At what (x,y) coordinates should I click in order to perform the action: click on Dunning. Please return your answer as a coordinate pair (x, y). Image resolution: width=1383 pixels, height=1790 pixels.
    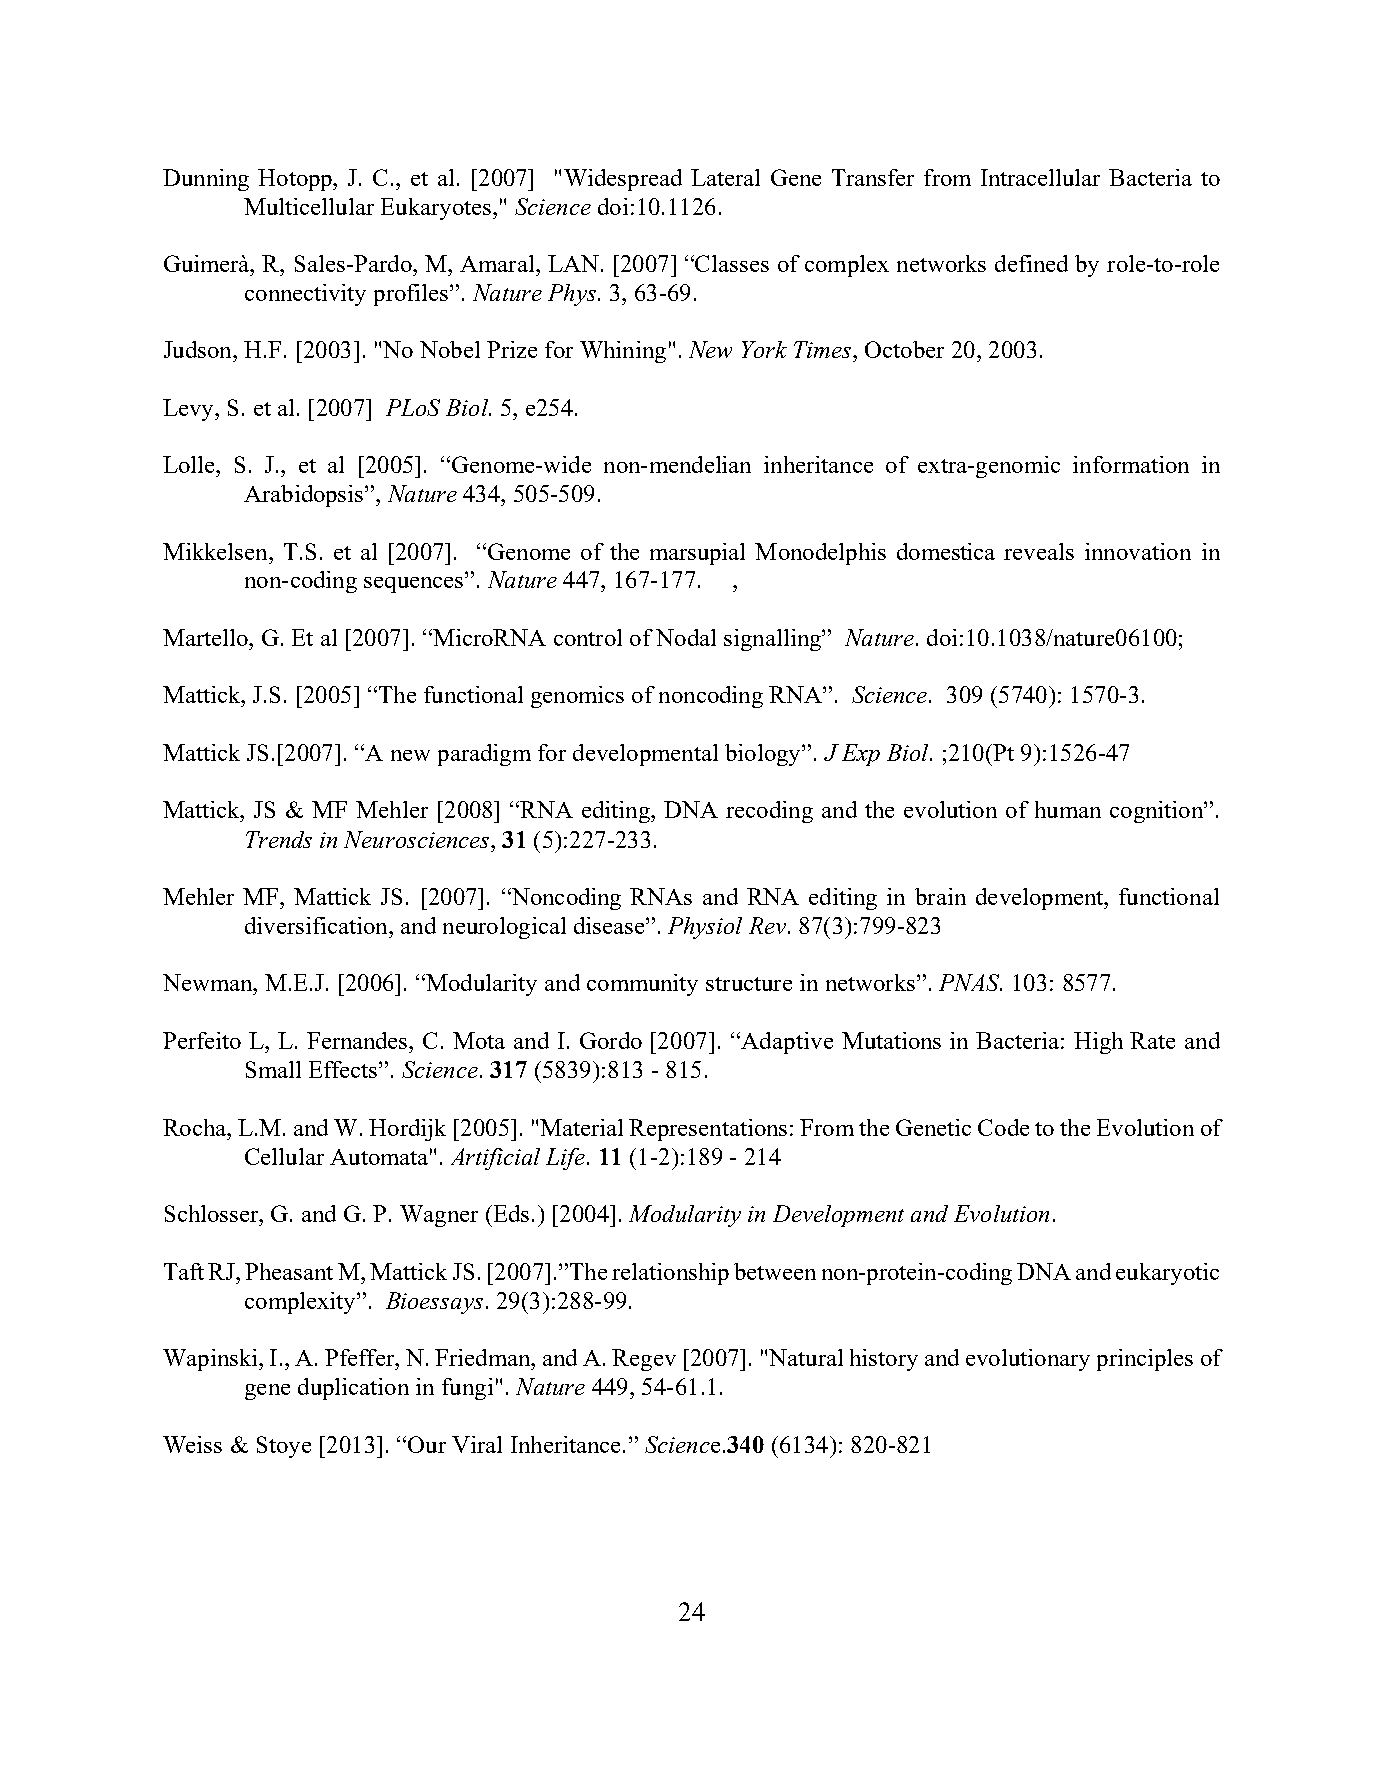
    Looking at the image, I should click on (206, 180).
